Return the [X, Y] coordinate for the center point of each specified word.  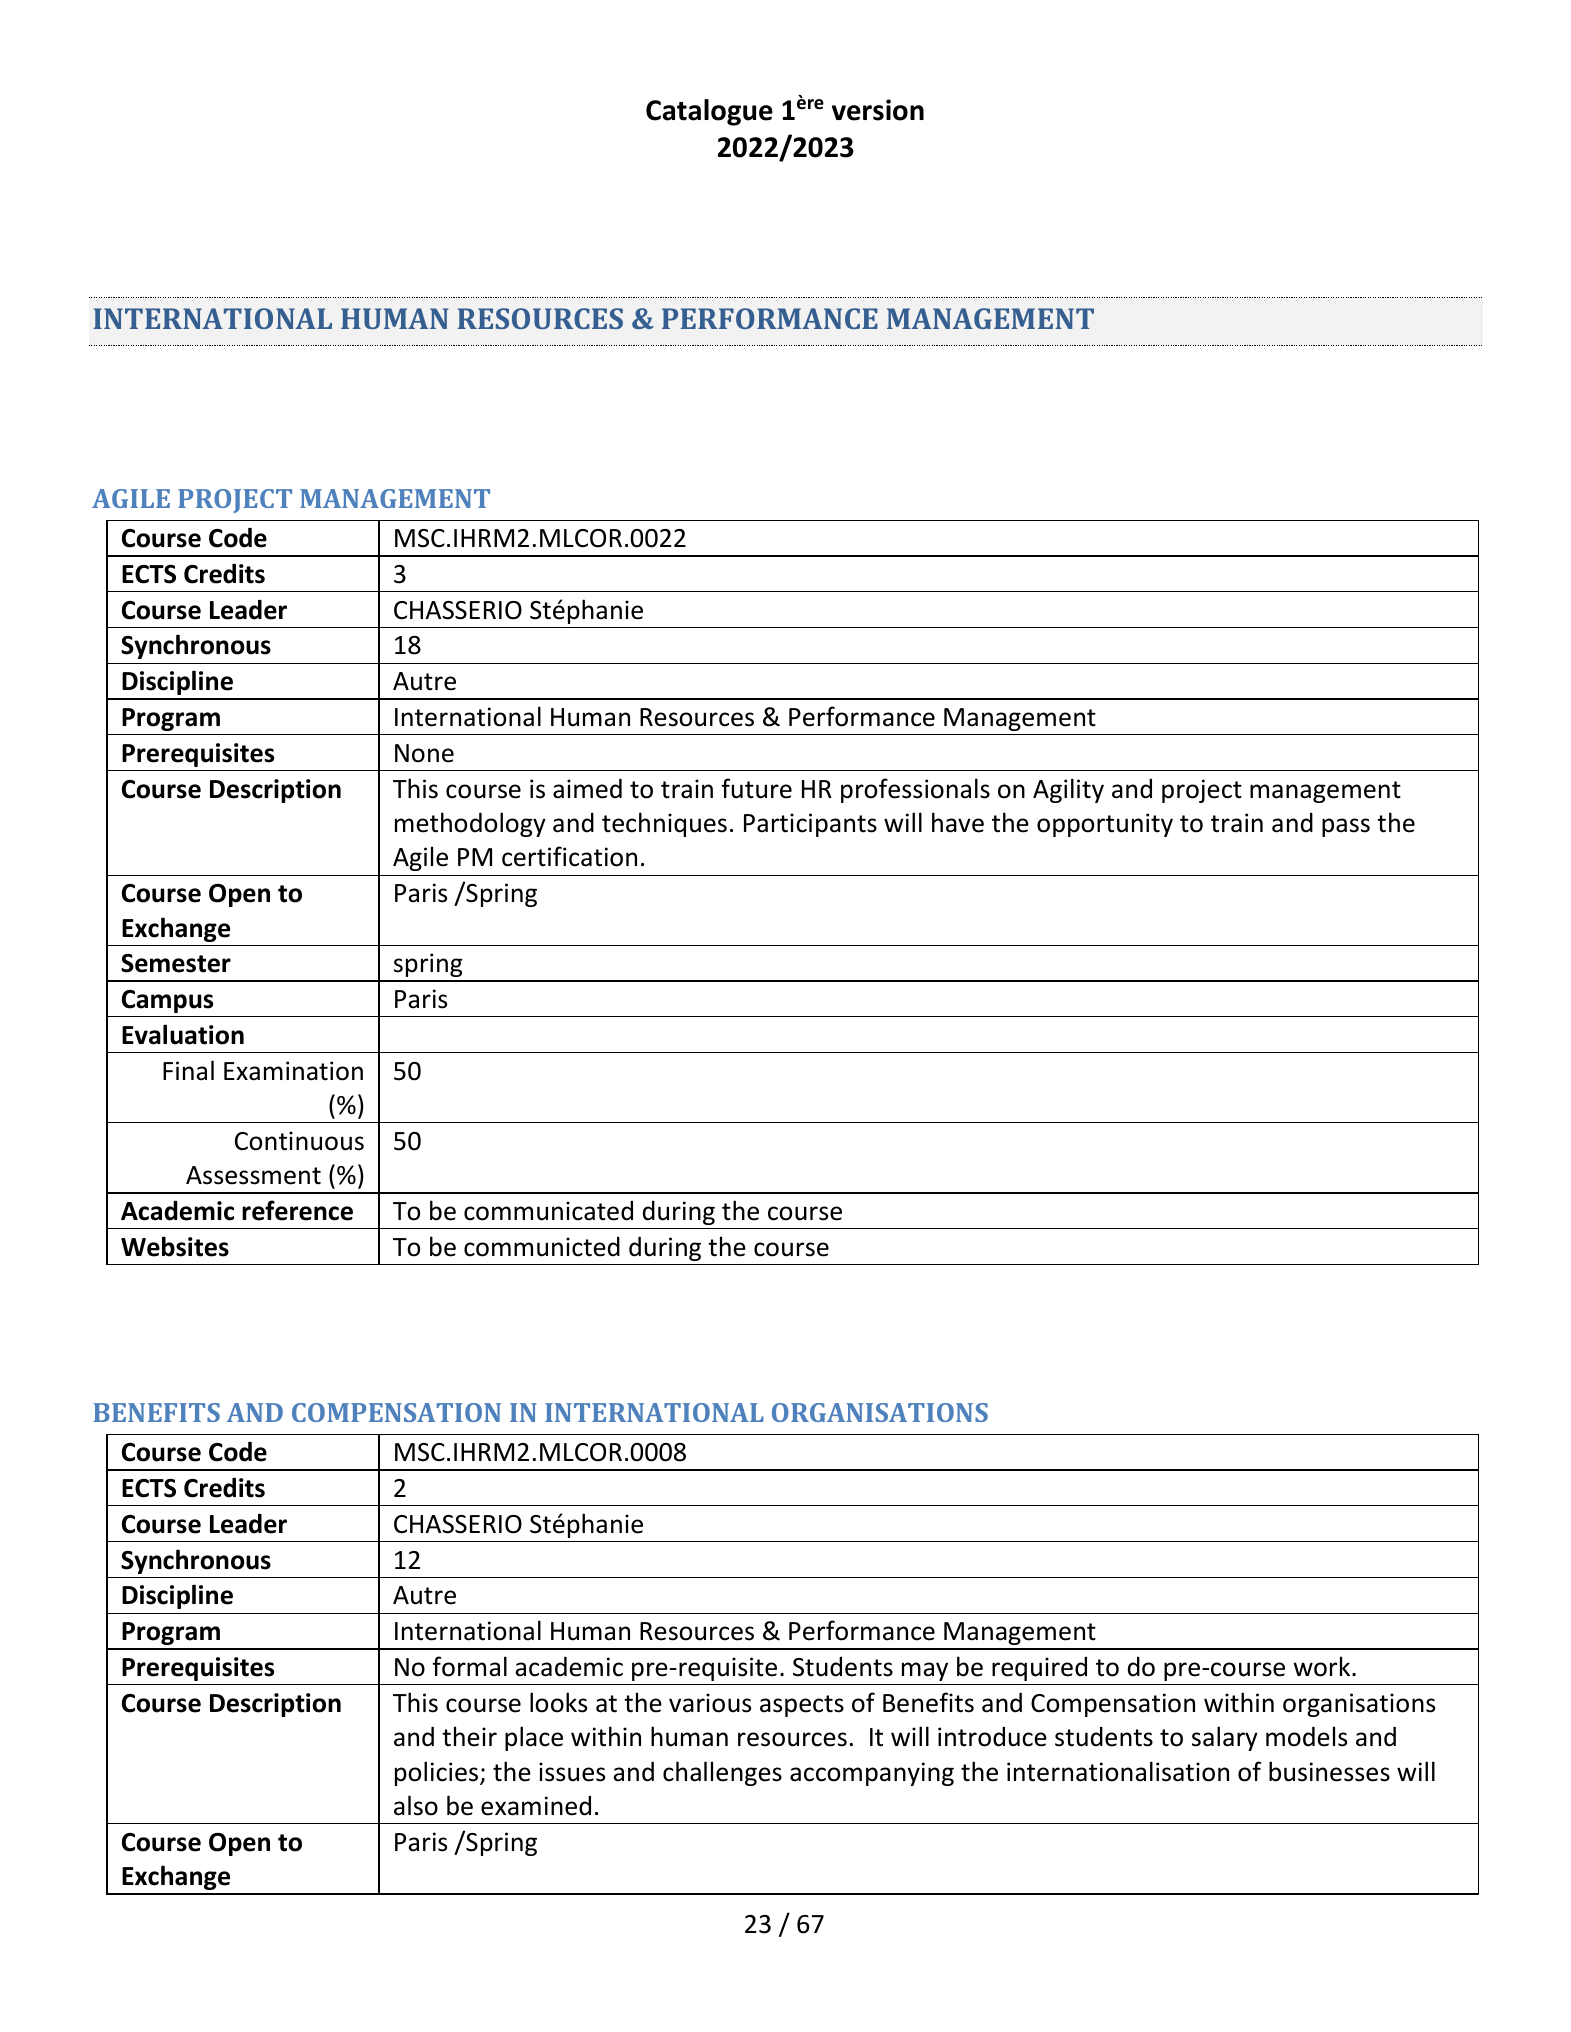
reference [297, 1210]
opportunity [1105, 825]
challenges [722, 1773]
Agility [1068, 790]
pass [1346, 827]
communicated [548, 1211]
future [756, 788]
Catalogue [709, 112]
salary [1225, 1738]
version [878, 110]
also [416, 1805]
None [424, 753]
